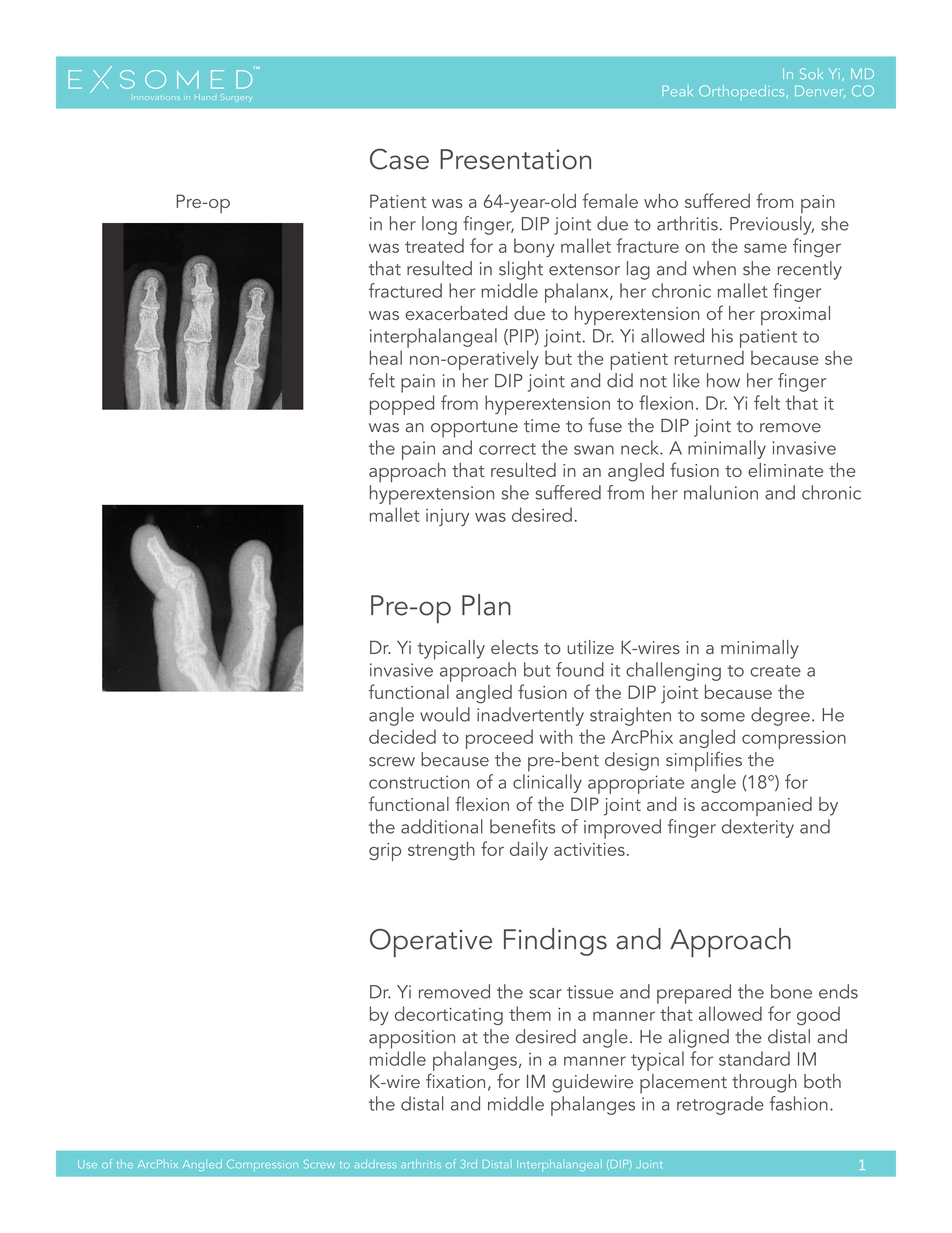  What do you see at coordinates (743, 92) in the image?
I see `Orthopedics` at bounding box center [743, 92].
